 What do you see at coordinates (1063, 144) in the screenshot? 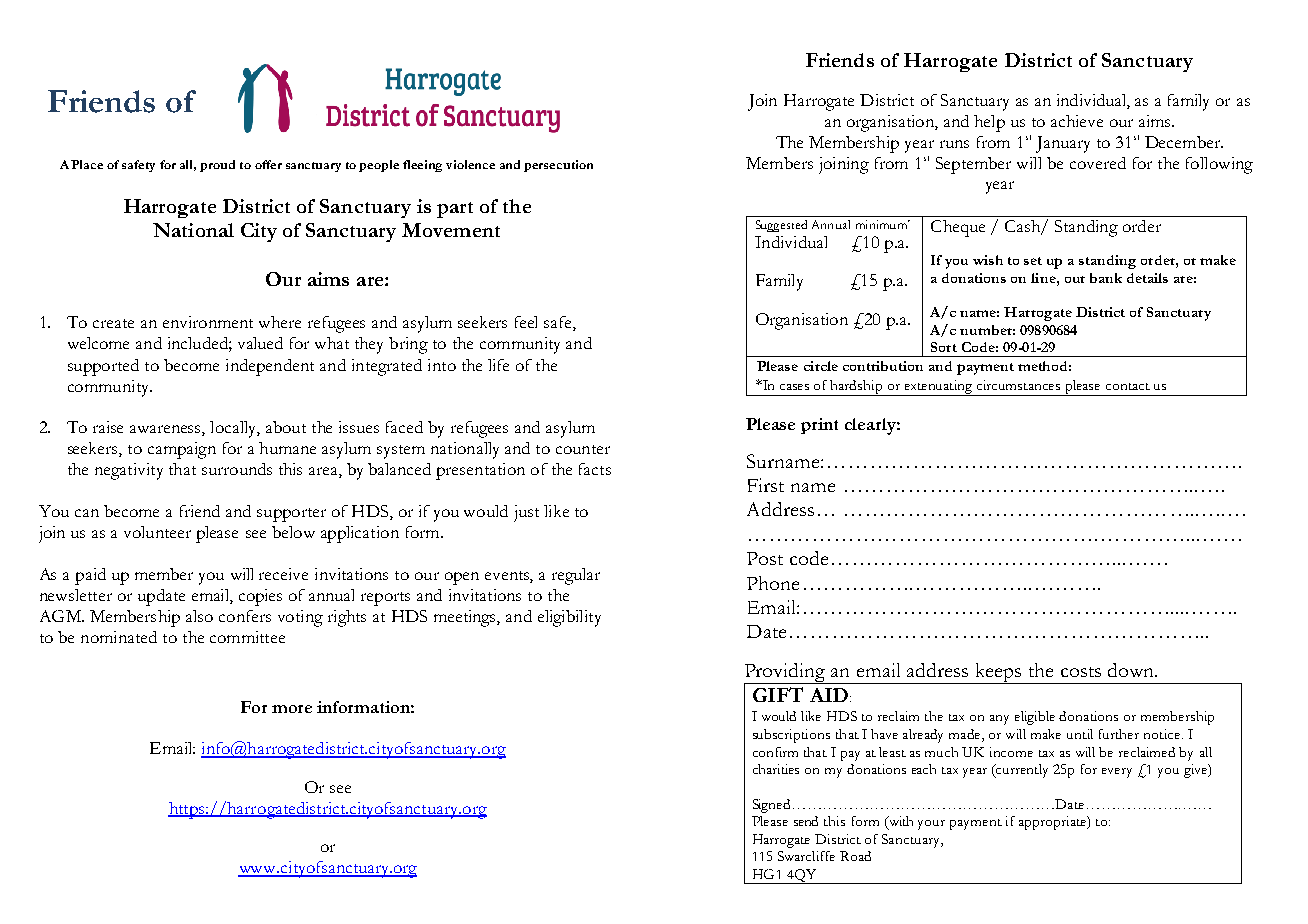
I see `January` at bounding box center [1063, 144].
